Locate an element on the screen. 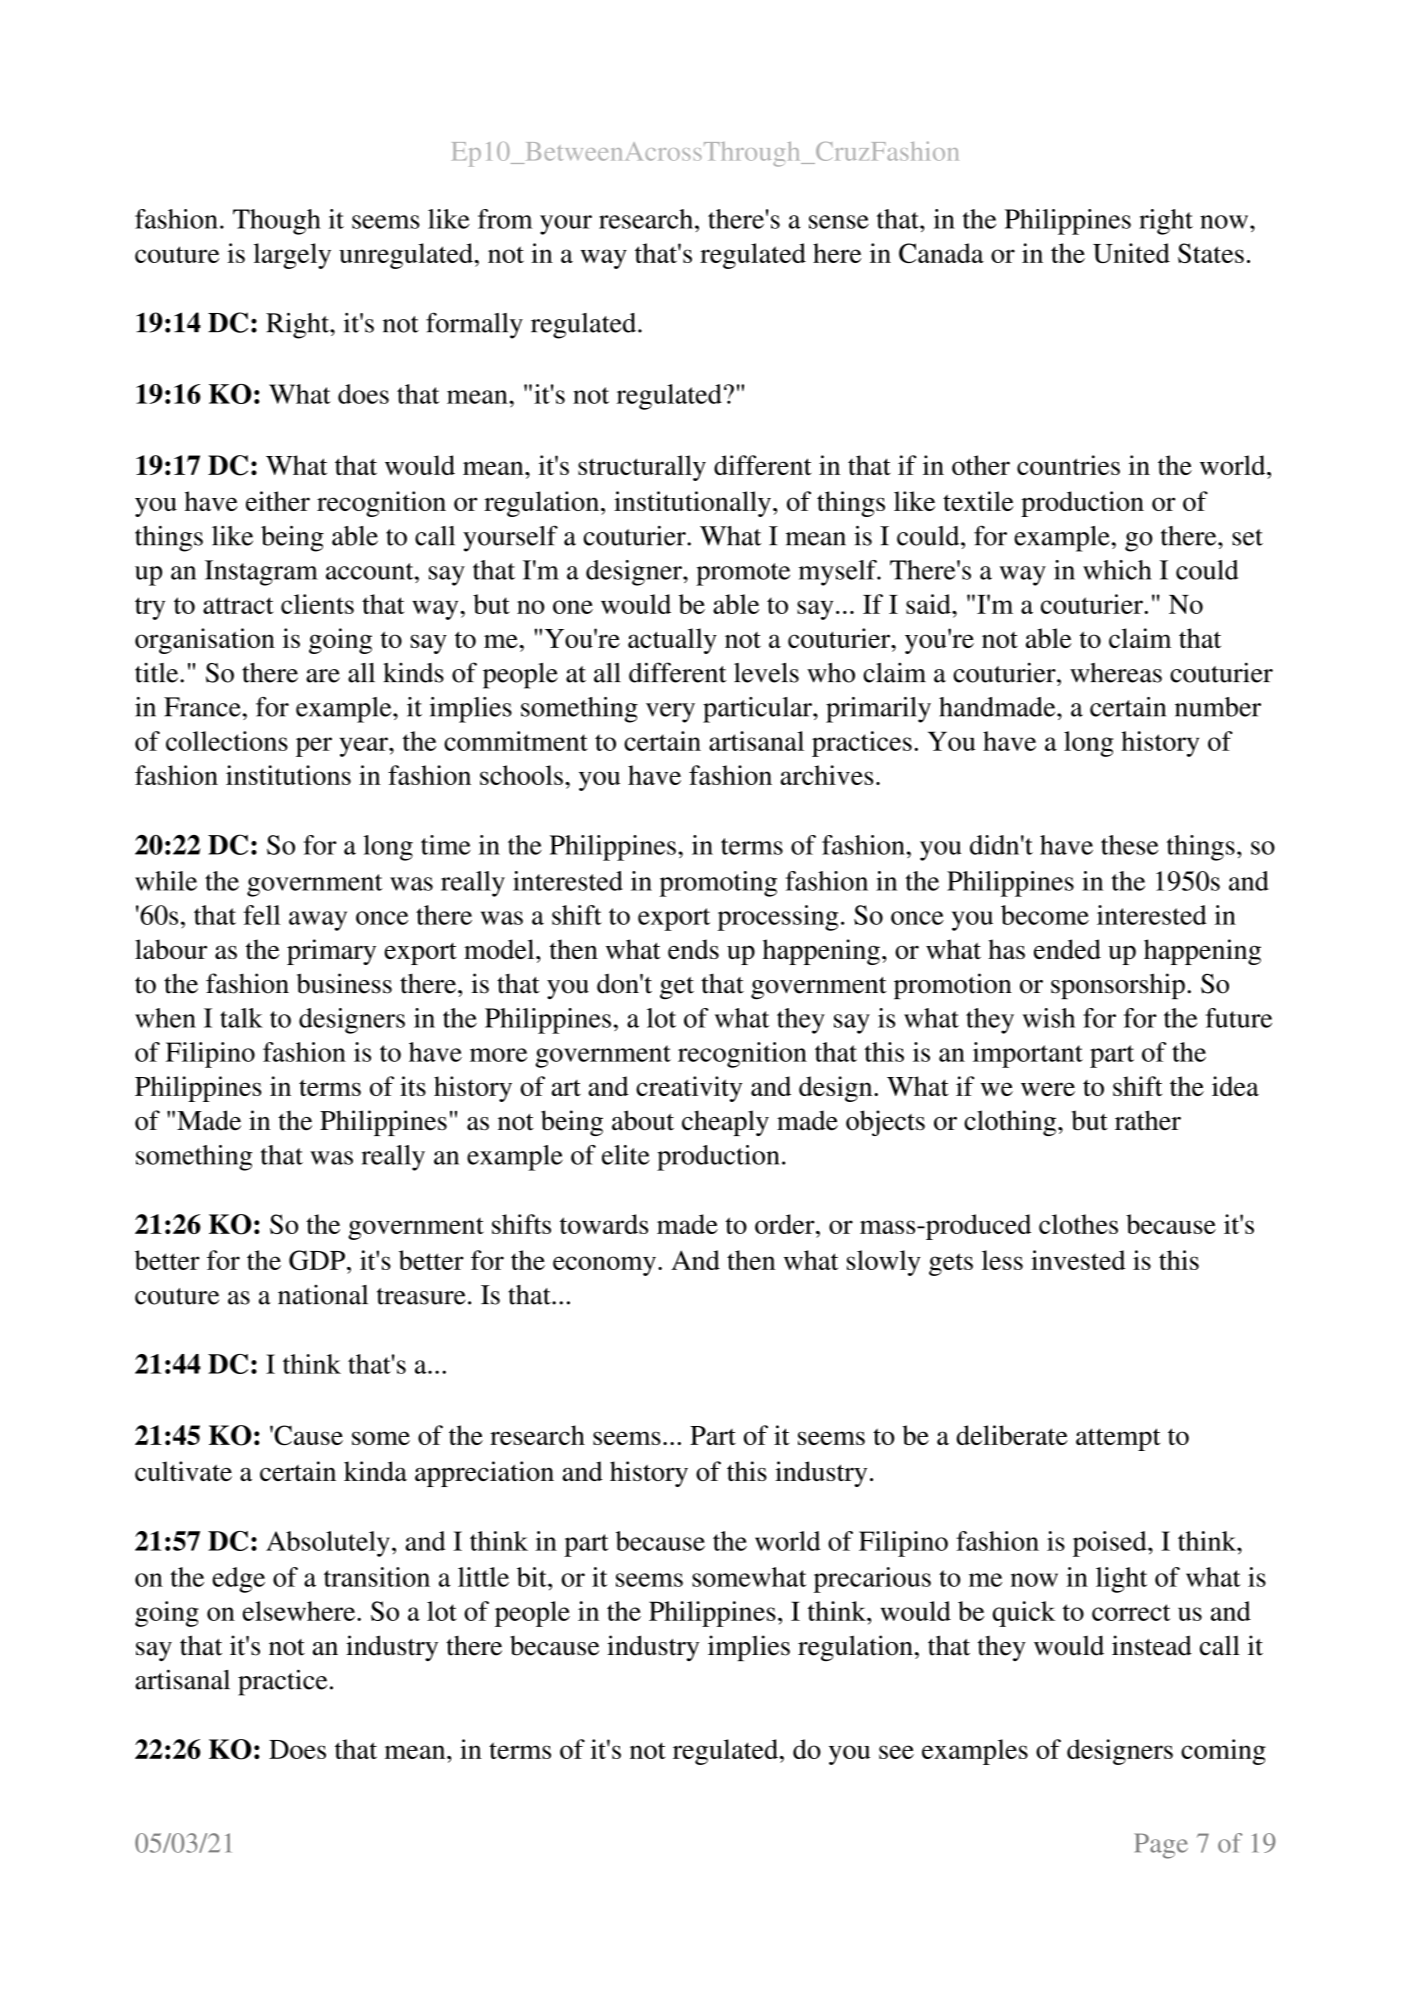  very is located at coordinates (670, 713).
